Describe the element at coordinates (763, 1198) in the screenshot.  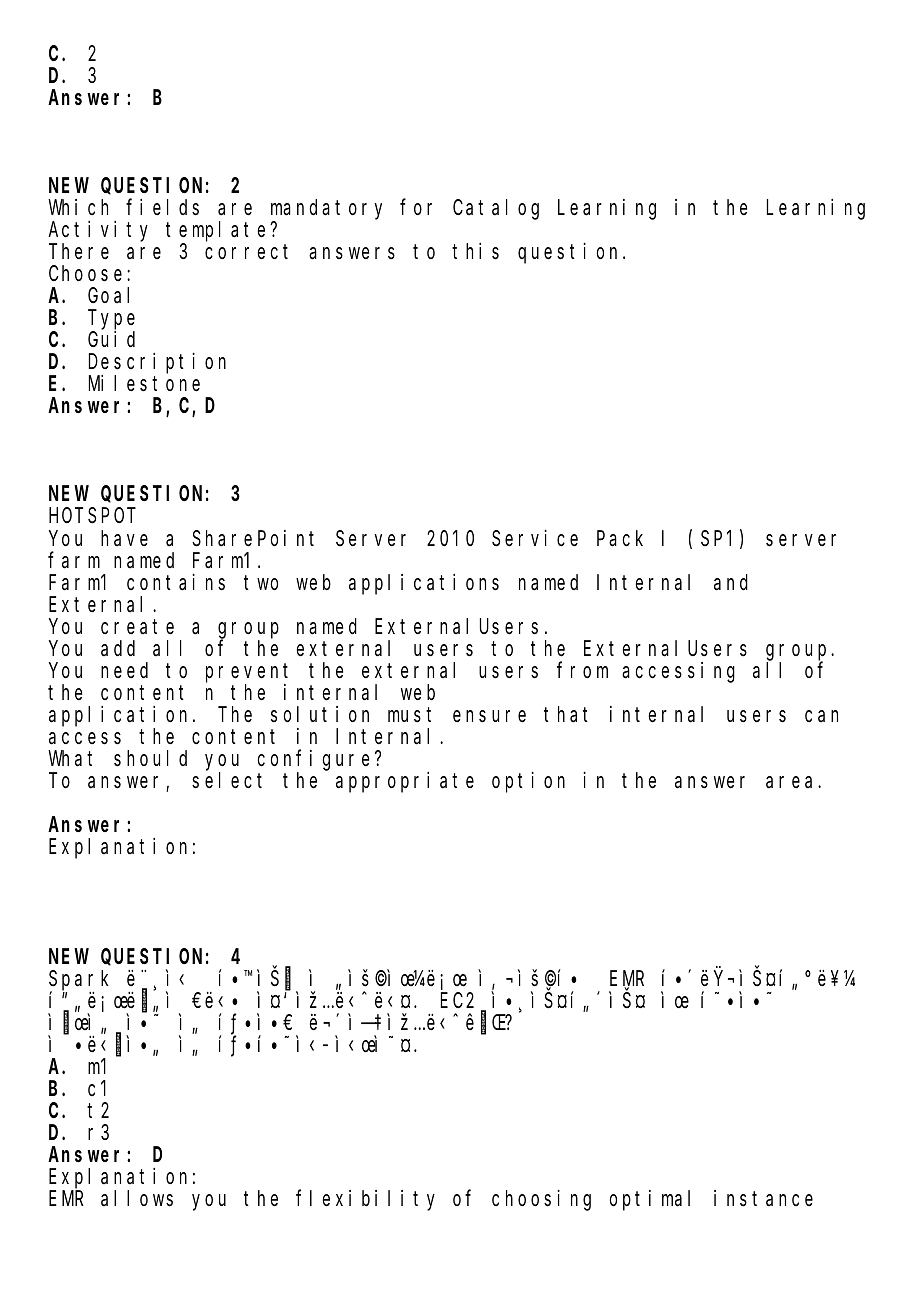
I see `instance` at that location.
